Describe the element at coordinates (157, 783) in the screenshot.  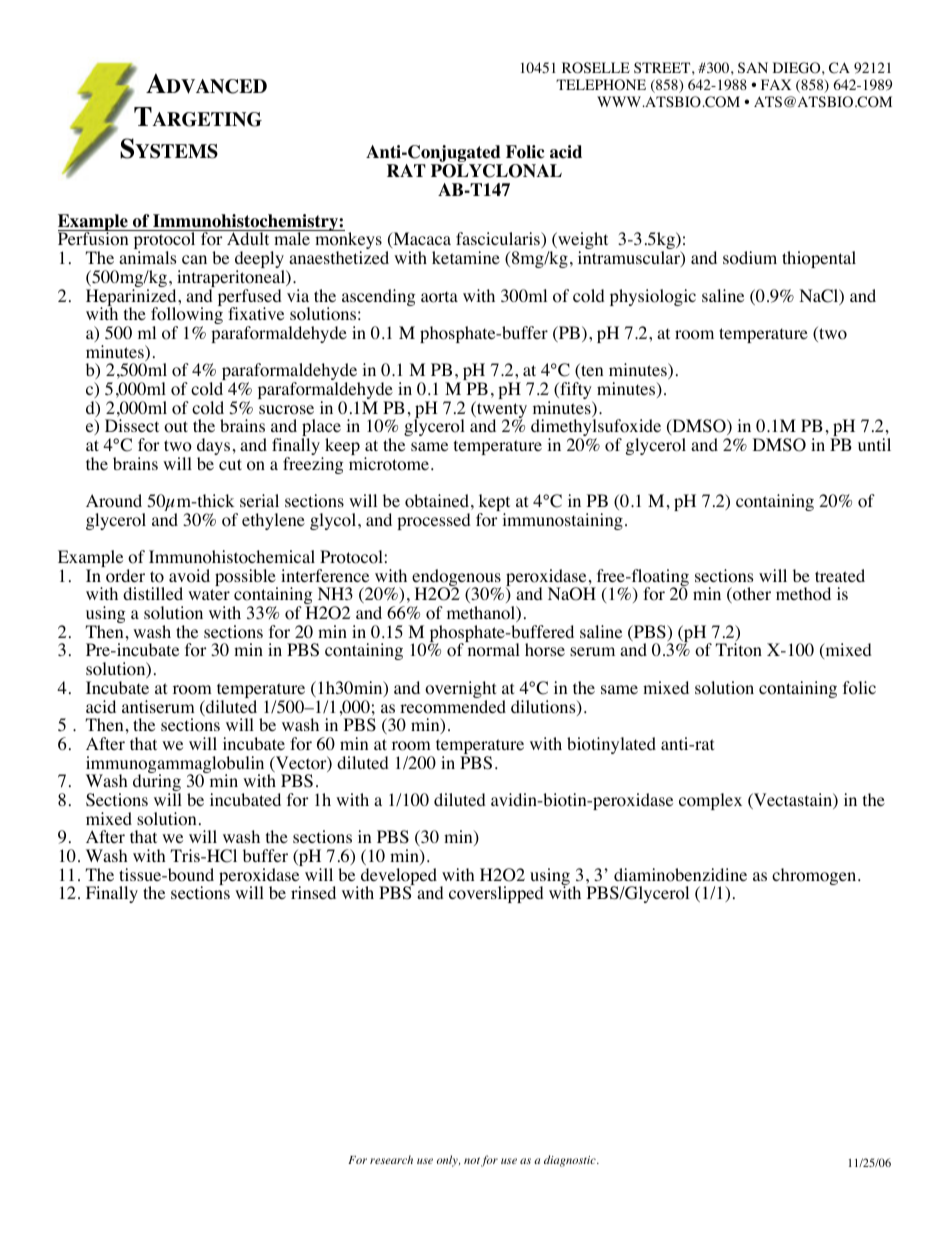
I see `during` at that location.
